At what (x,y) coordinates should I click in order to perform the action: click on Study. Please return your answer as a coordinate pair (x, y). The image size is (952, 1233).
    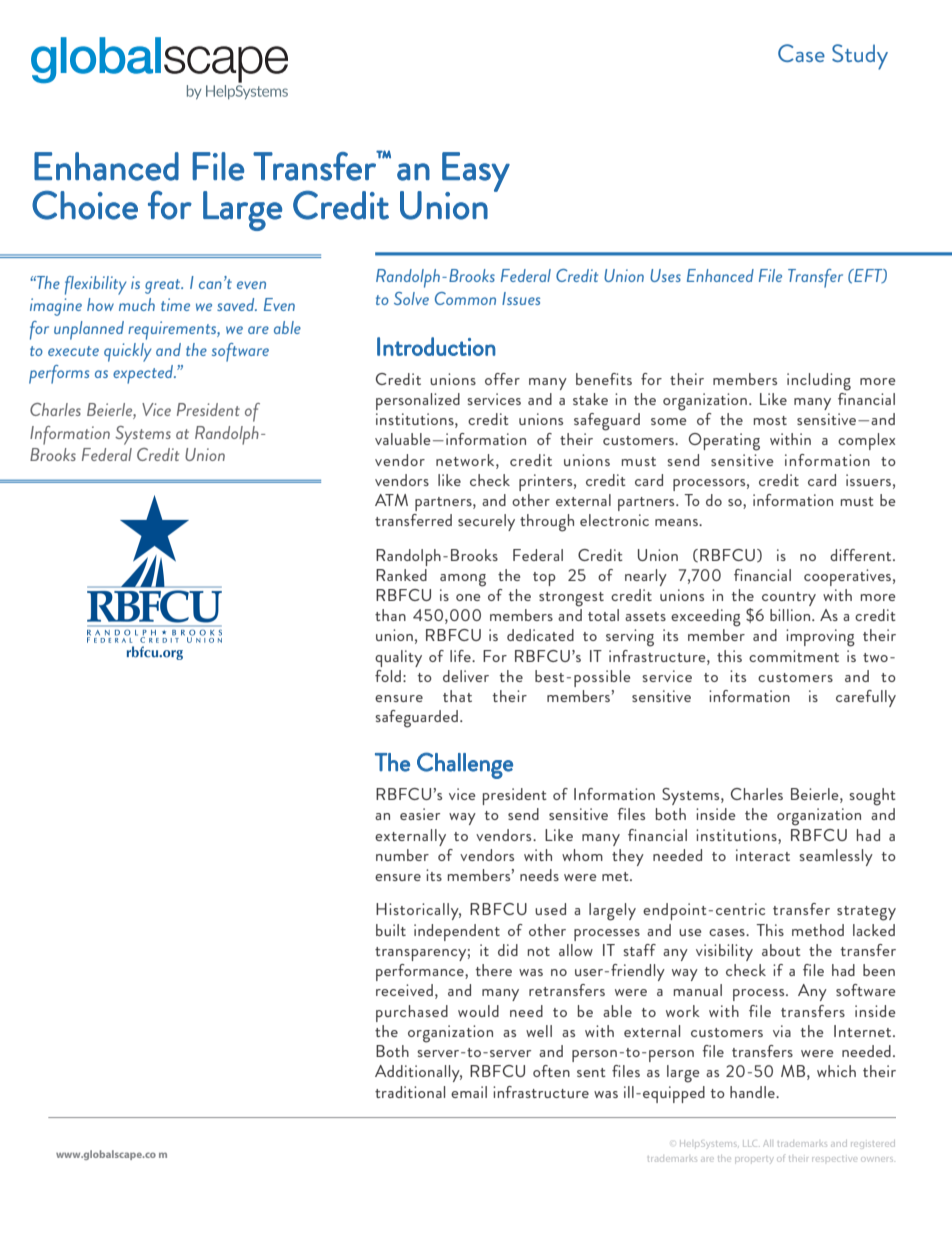
    Looking at the image, I should click on (860, 57).
